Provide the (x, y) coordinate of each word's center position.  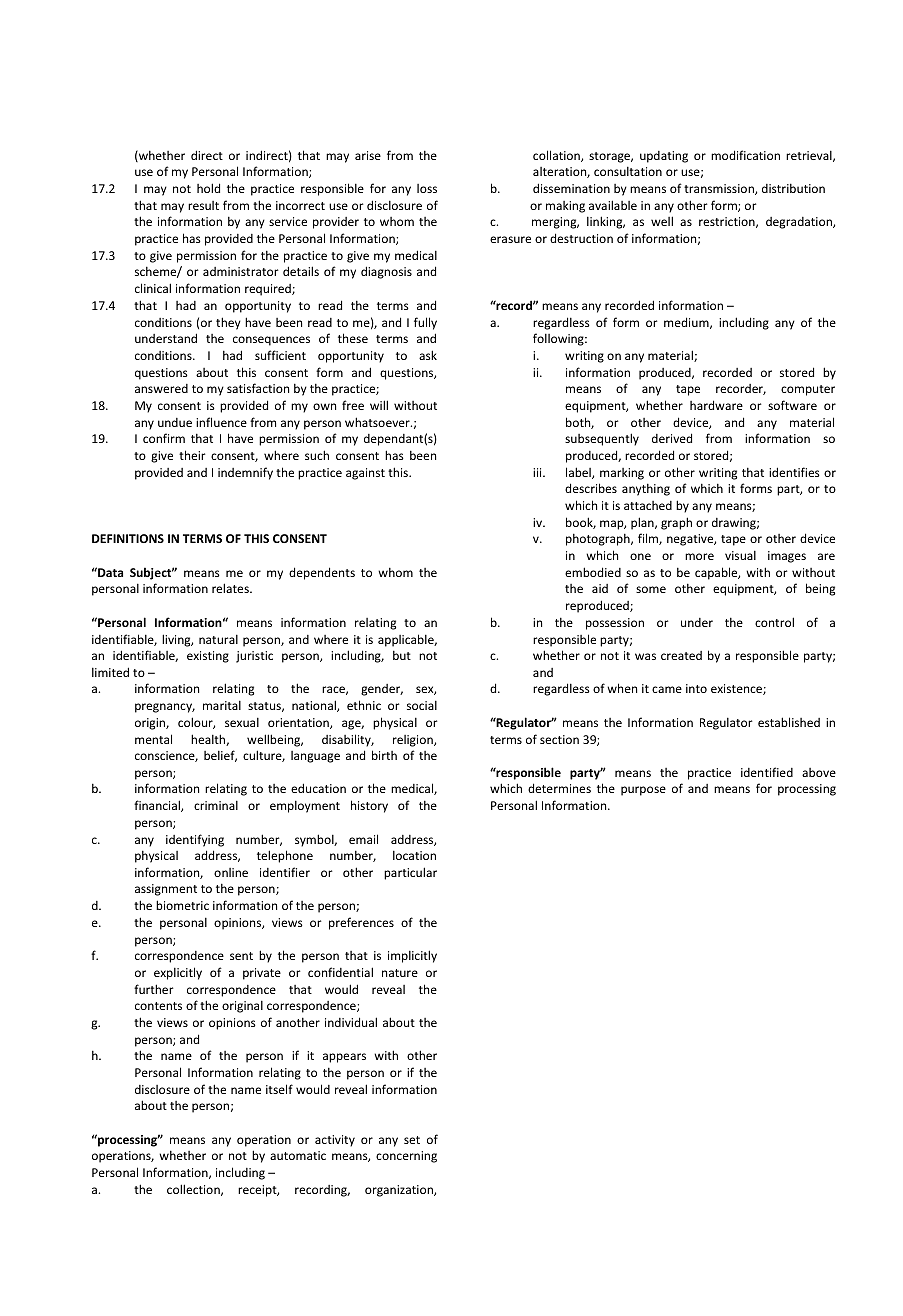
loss (427, 188)
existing (208, 657)
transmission (720, 189)
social (422, 705)
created (681, 655)
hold (208, 188)
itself (279, 1089)
